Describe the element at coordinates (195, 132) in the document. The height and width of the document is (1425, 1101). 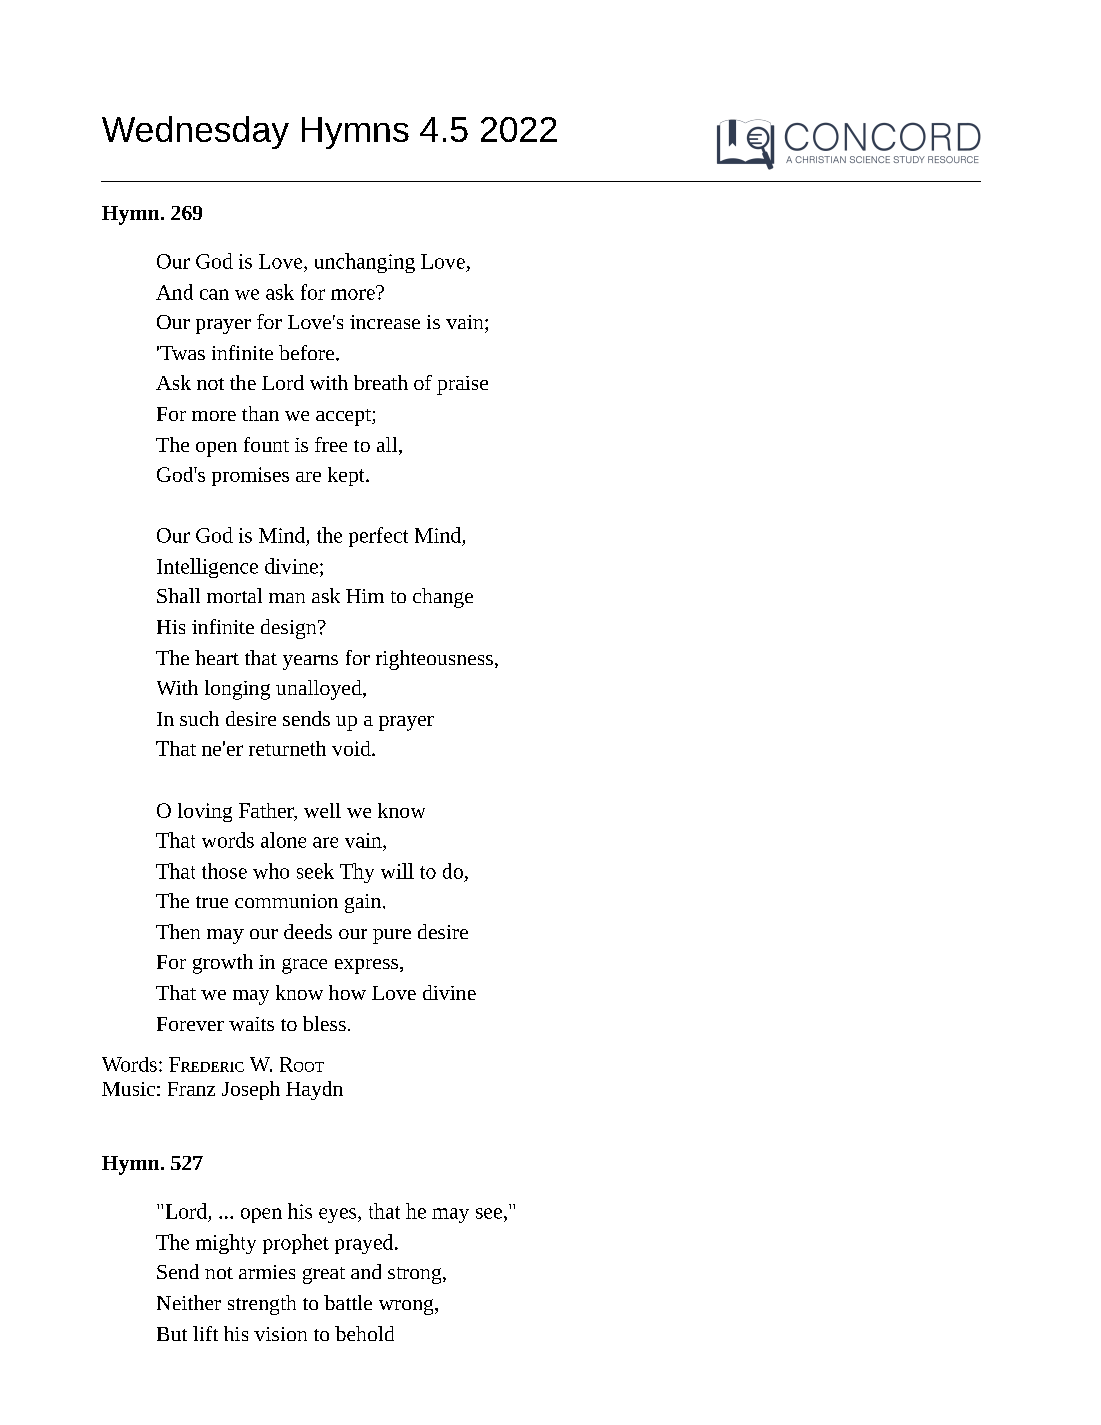
I see `Wednesday` at that location.
